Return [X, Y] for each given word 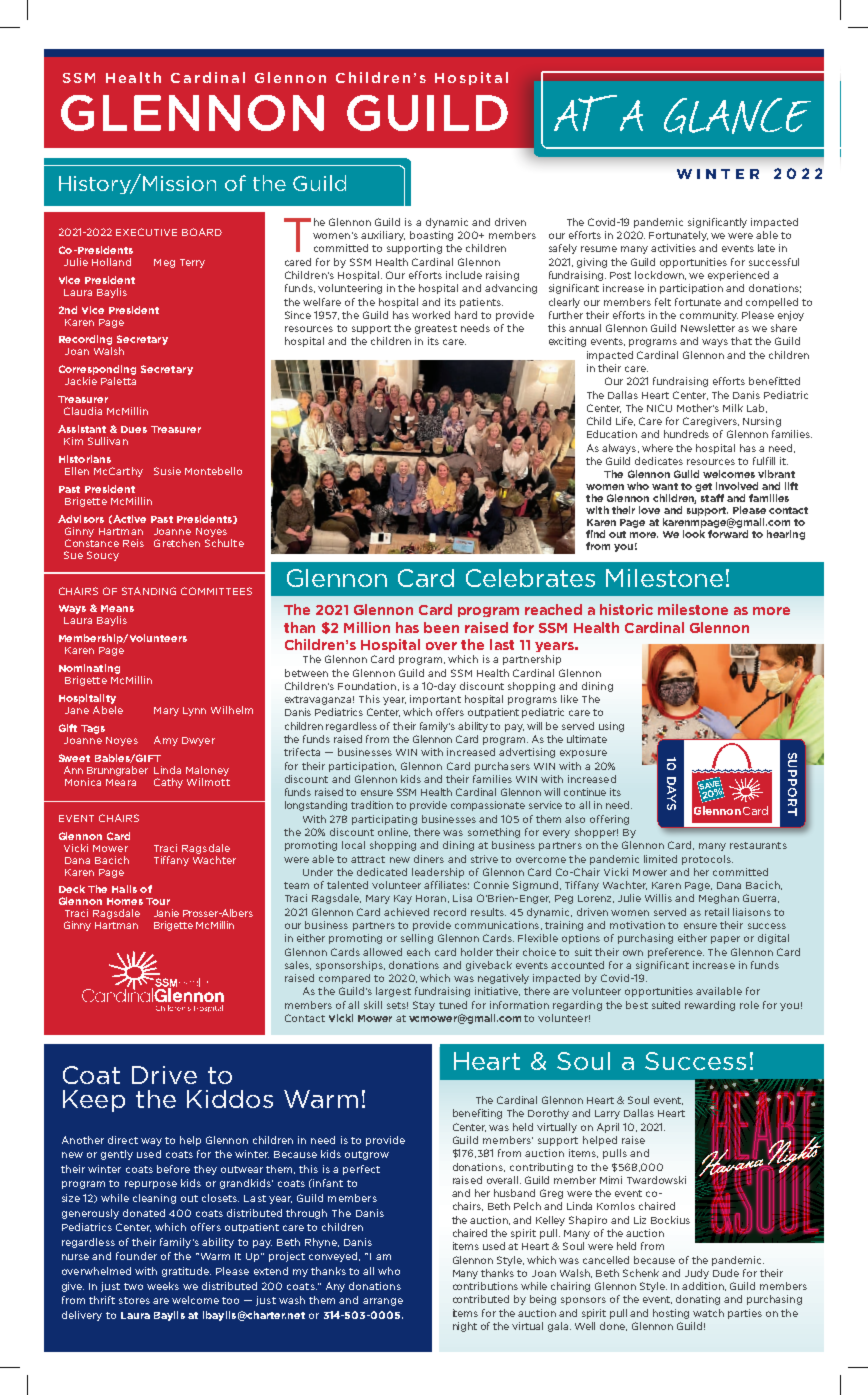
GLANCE [737, 116]
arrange [383, 1302]
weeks [163, 1286]
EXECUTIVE [146, 232]
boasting [431, 236]
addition [704, 1286]
